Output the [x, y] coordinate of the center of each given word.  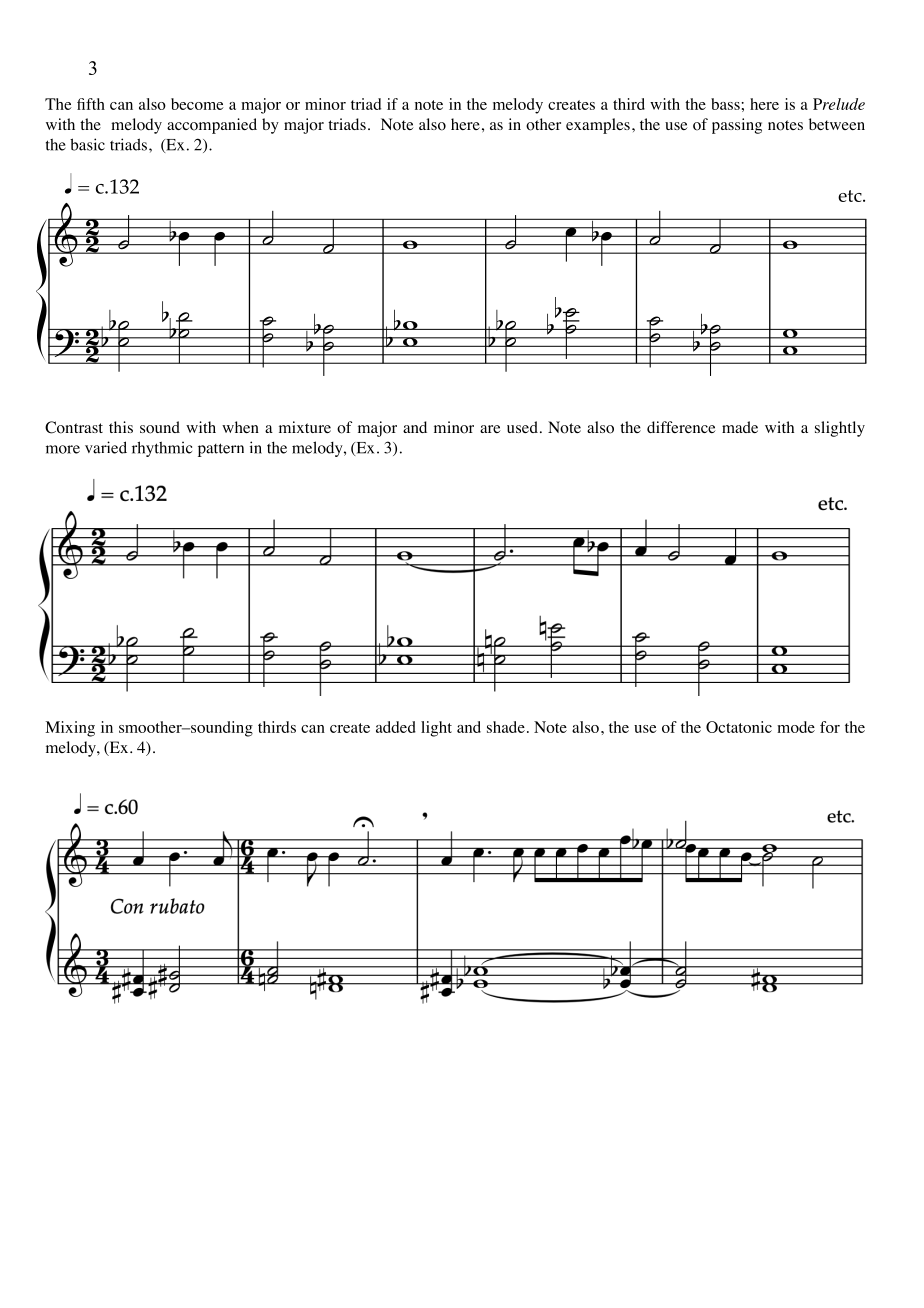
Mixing [70, 729]
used [522, 427]
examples [598, 126]
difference [681, 427]
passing [737, 126]
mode [796, 727]
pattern [221, 450]
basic [87, 144]
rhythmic [162, 449]
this [121, 427]
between [837, 124]
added [396, 727]
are [490, 429]
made [740, 427]
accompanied [212, 126]
